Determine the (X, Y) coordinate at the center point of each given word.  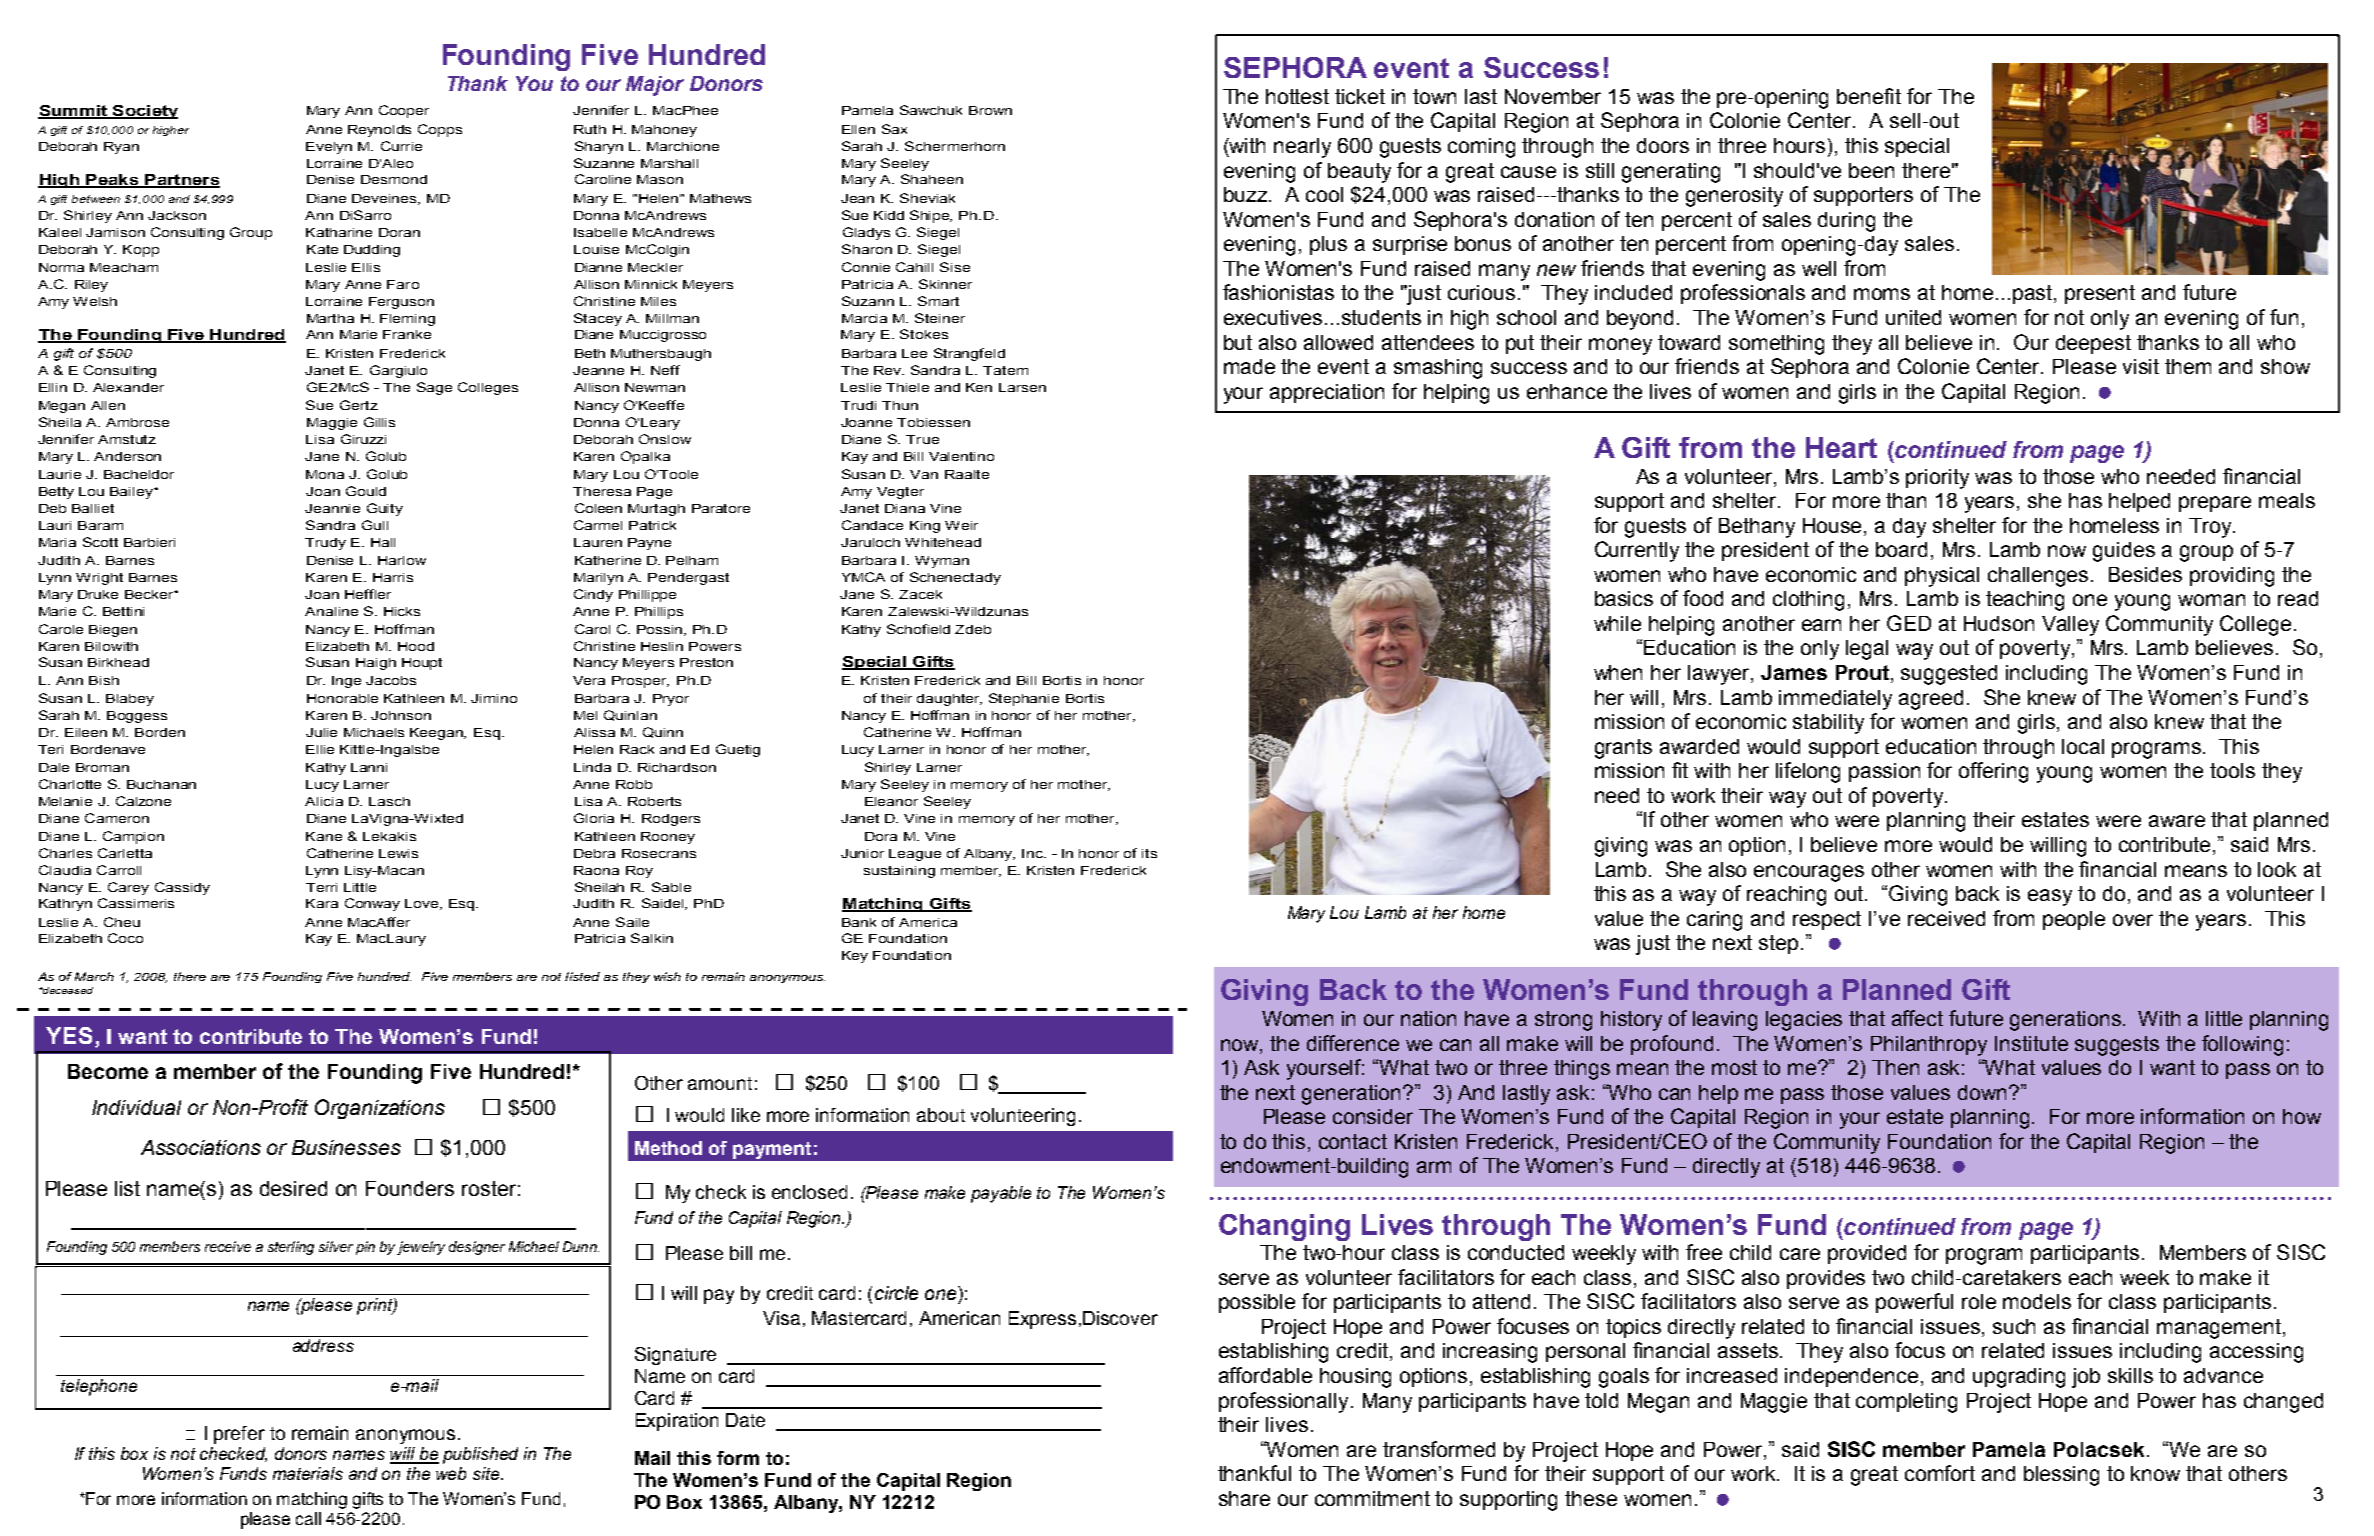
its (1149, 853)
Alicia (324, 801)
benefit (1869, 96)
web (451, 1473)
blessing (2061, 1476)
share (1244, 1498)
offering (1993, 772)
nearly (1302, 148)
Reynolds (379, 131)
